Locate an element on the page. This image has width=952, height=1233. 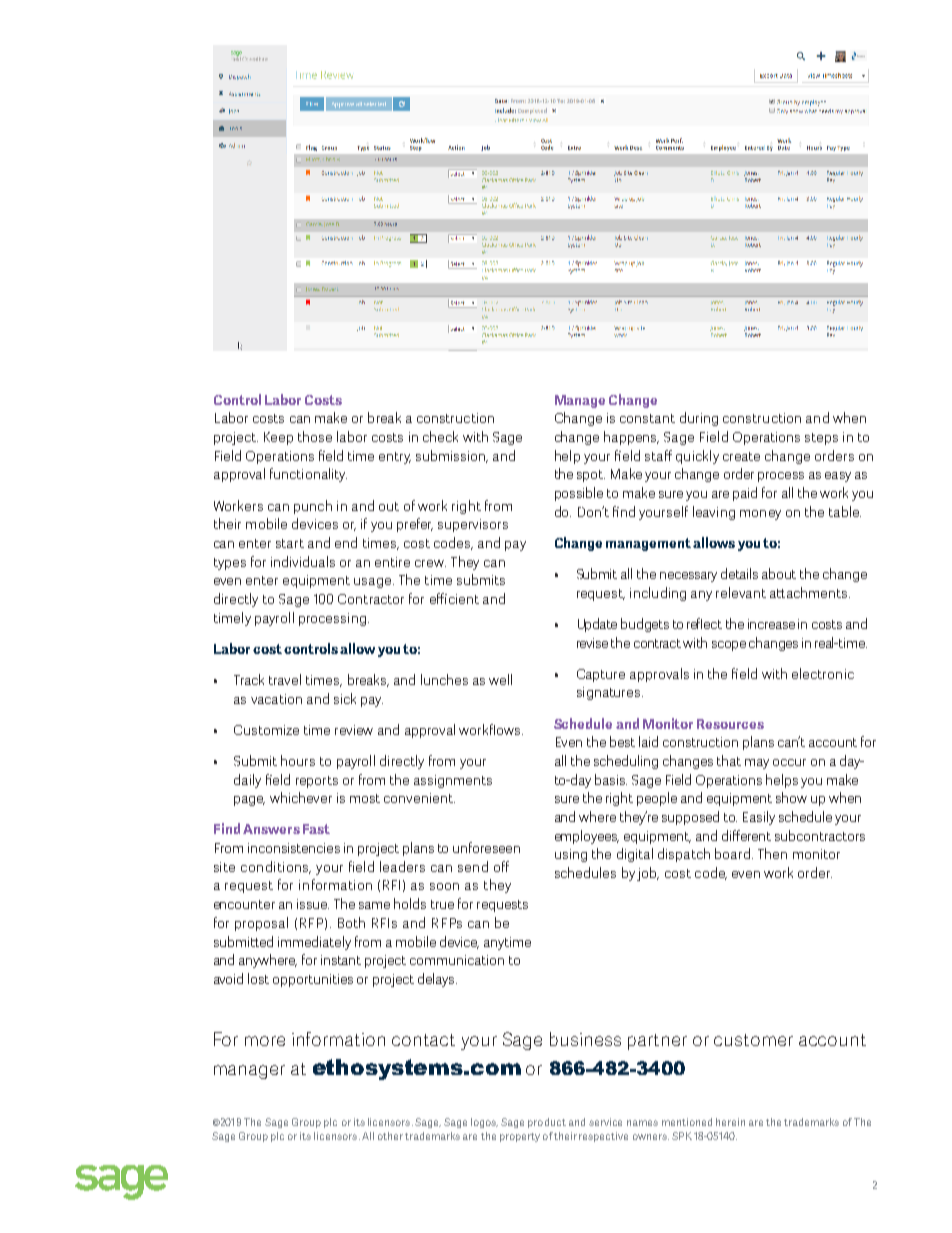
may is located at coordinates (757, 764).
